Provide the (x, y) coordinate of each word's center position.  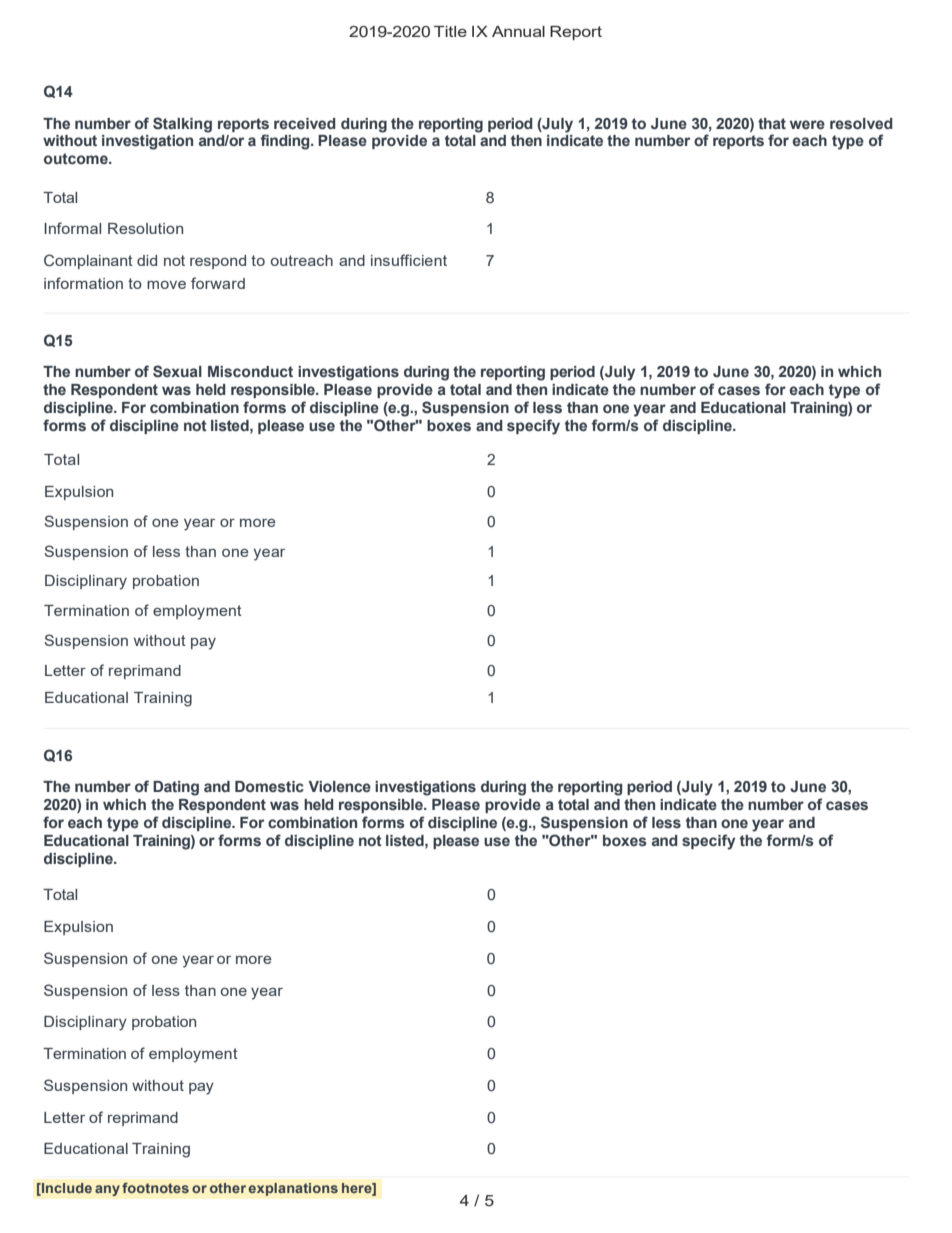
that (772, 123)
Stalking (182, 125)
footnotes (155, 1188)
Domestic (269, 787)
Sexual (177, 371)
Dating (176, 788)
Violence (340, 787)
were (807, 124)
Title (450, 31)
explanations (293, 1189)
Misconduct (250, 372)
